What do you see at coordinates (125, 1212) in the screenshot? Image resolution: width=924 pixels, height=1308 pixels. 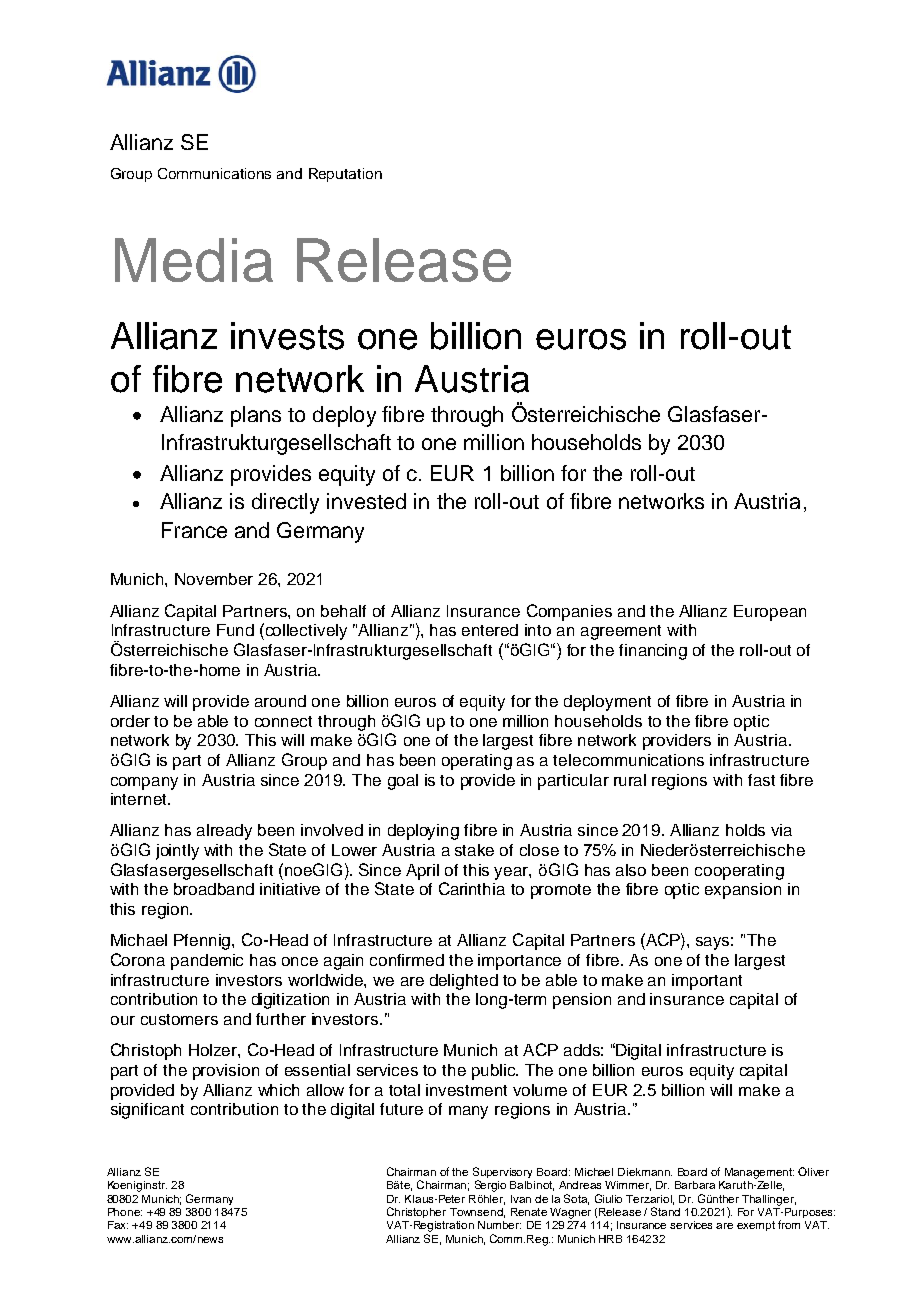 I see `Phone` at bounding box center [125, 1212].
